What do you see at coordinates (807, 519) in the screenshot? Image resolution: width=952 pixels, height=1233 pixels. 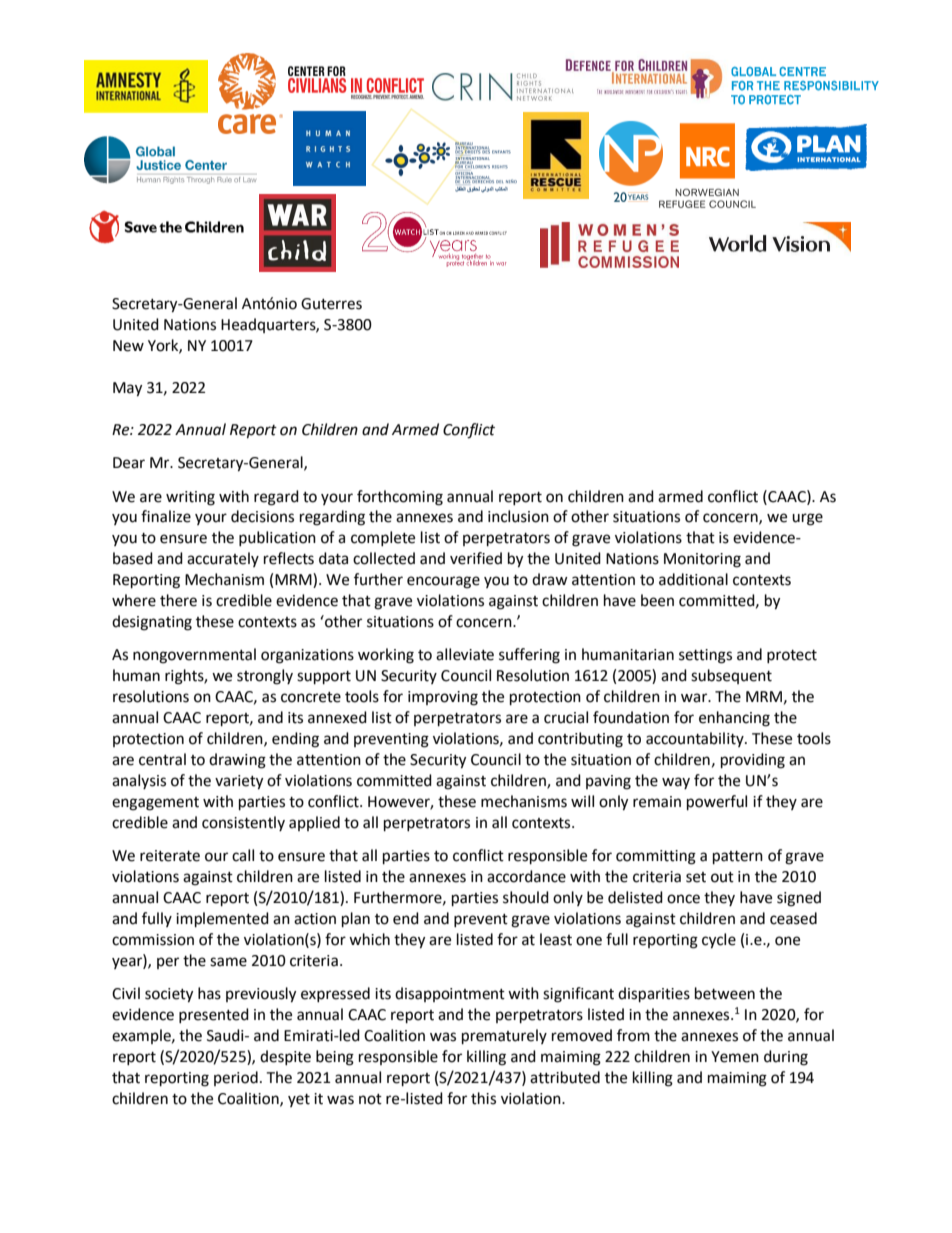 I see `urge` at bounding box center [807, 519].
